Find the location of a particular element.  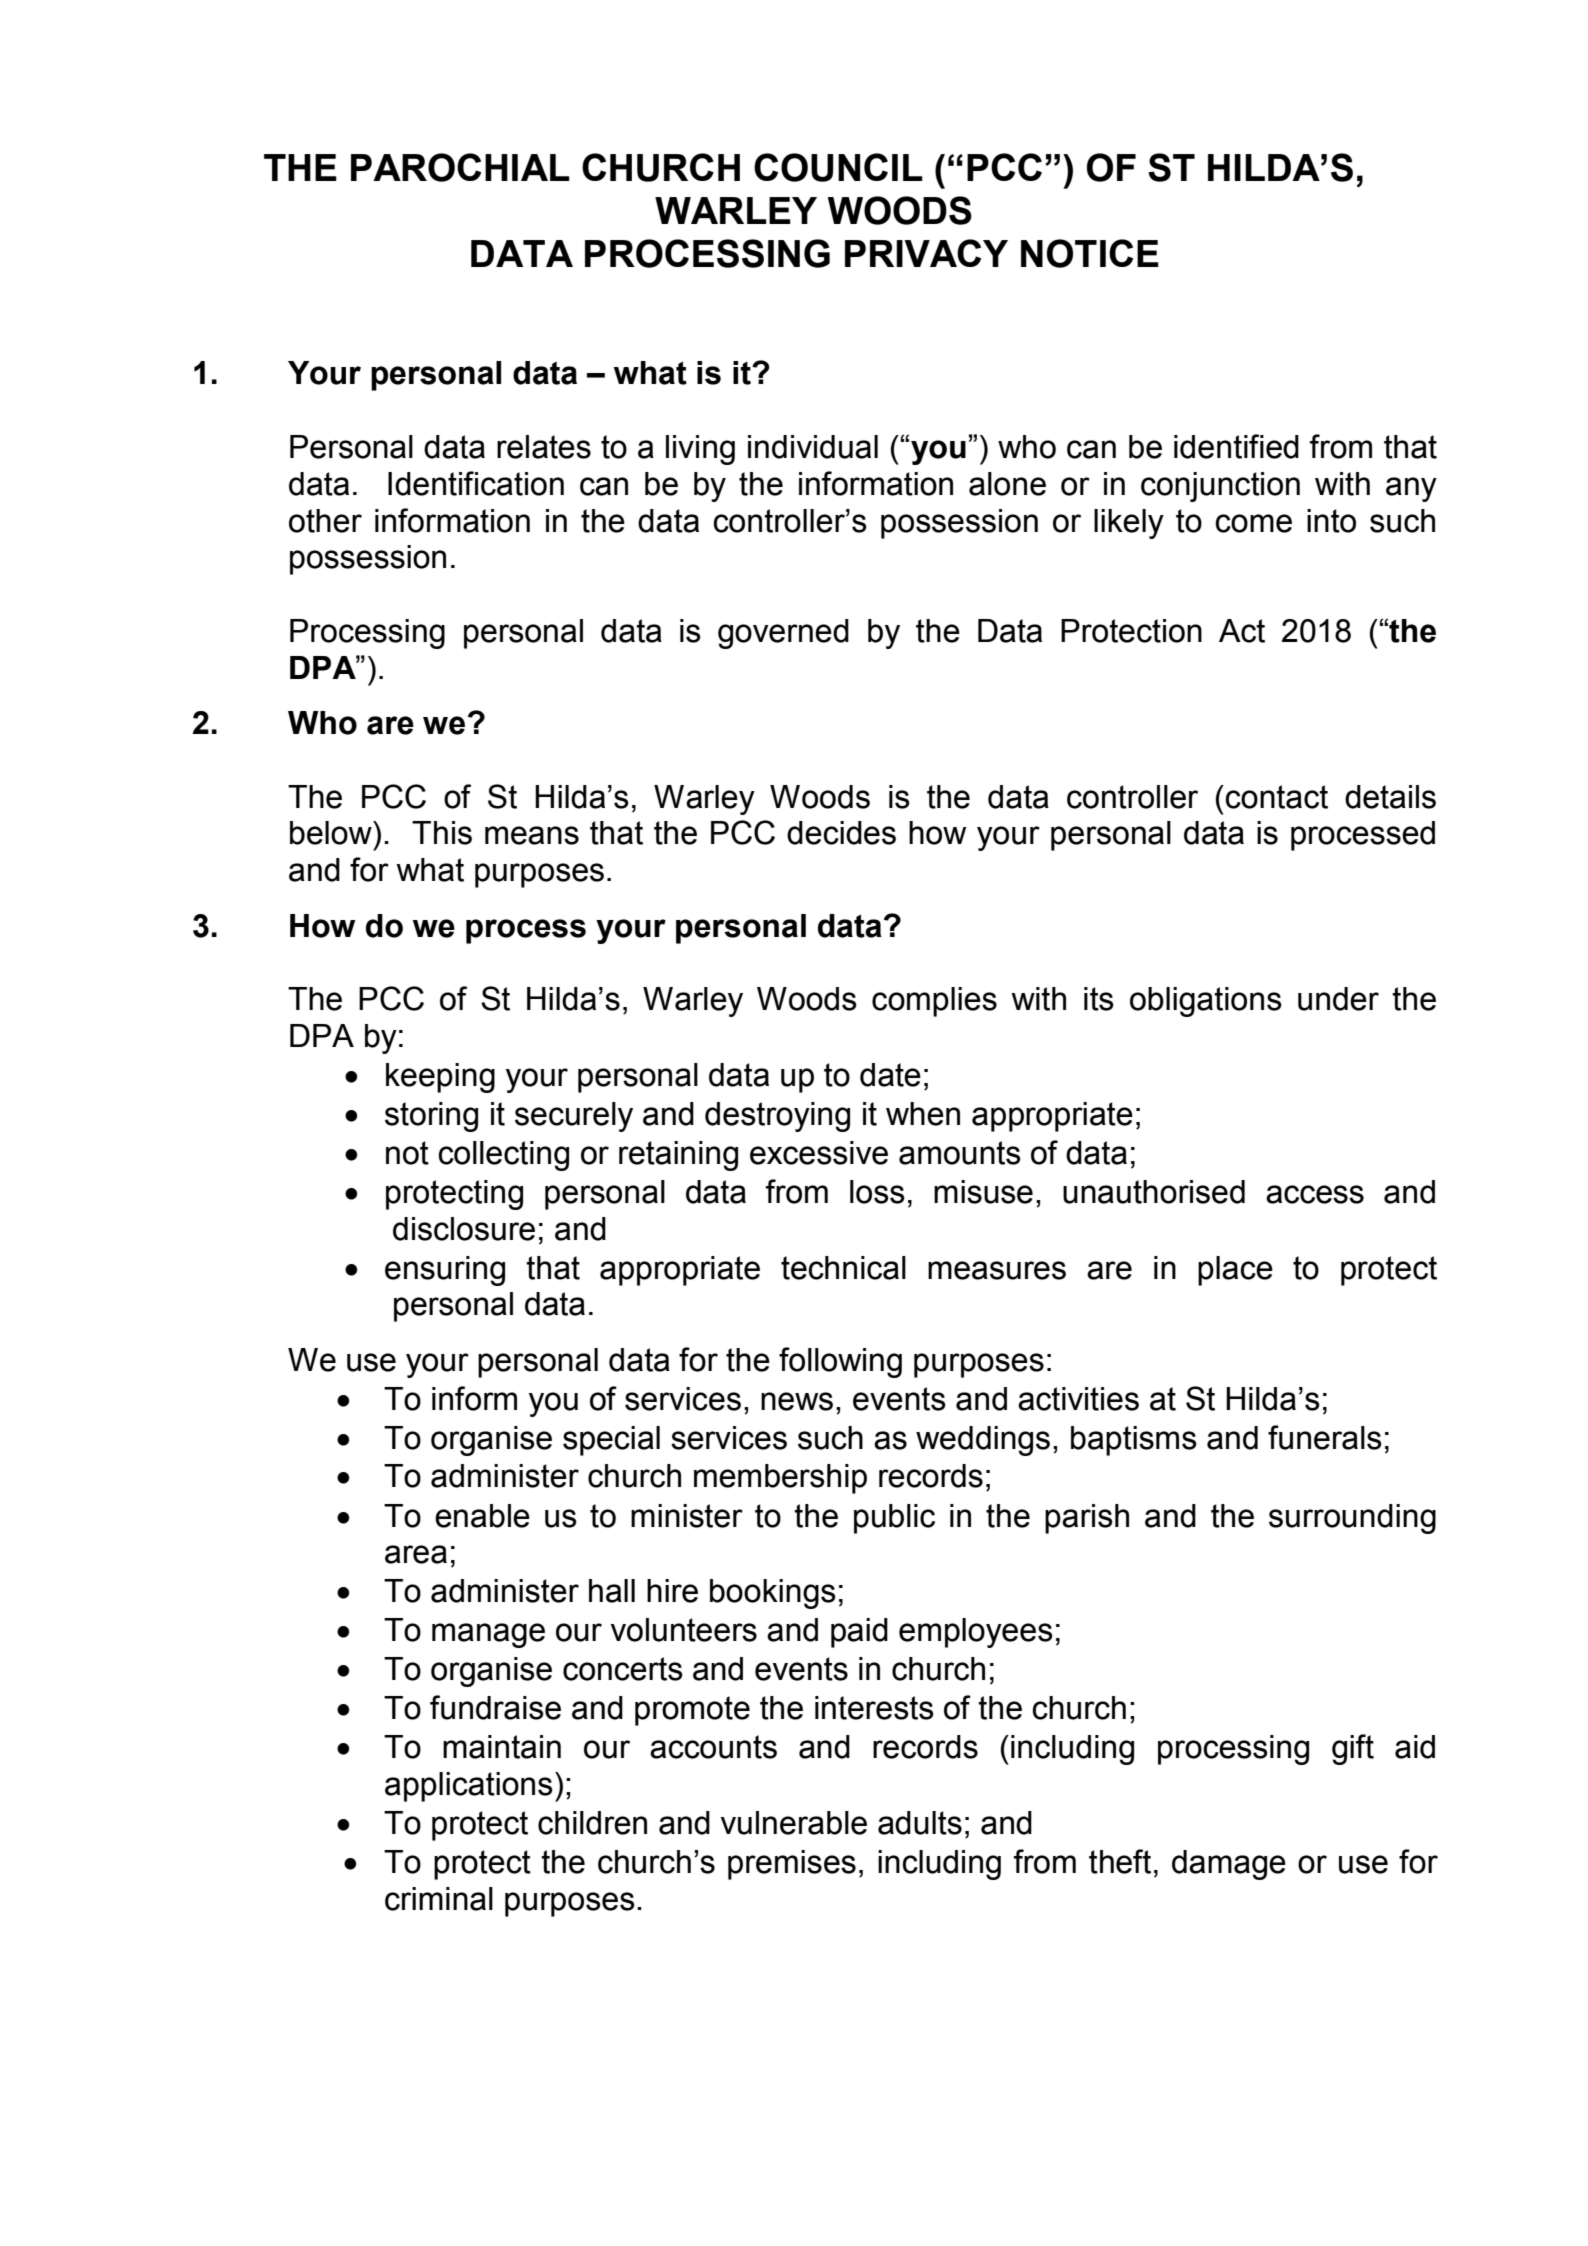

enable is located at coordinates (482, 1516).
